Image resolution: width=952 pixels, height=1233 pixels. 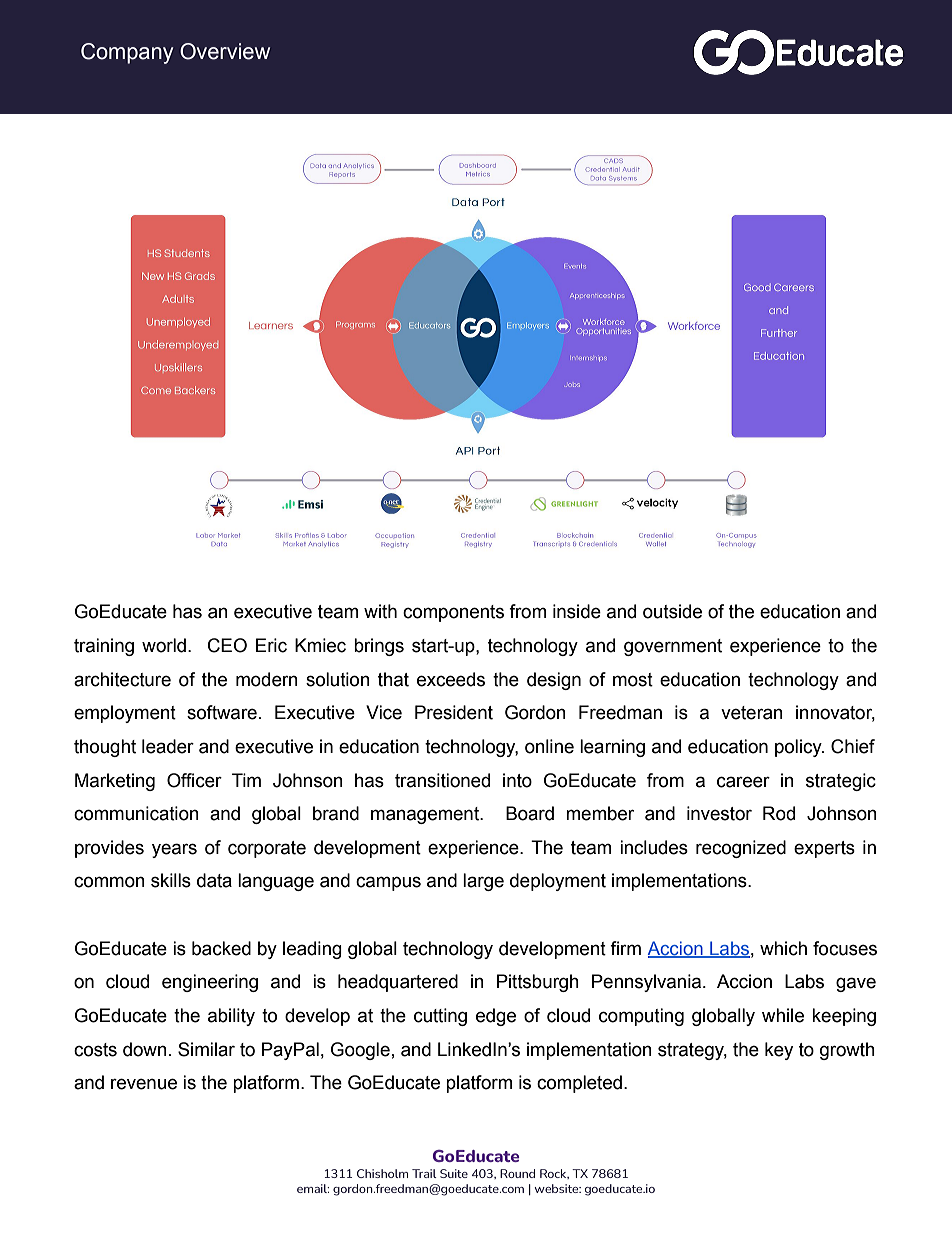 What do you see at coordinates (673, 647) in the screenshot?
I see `government` at bounding box center [673, 647].
